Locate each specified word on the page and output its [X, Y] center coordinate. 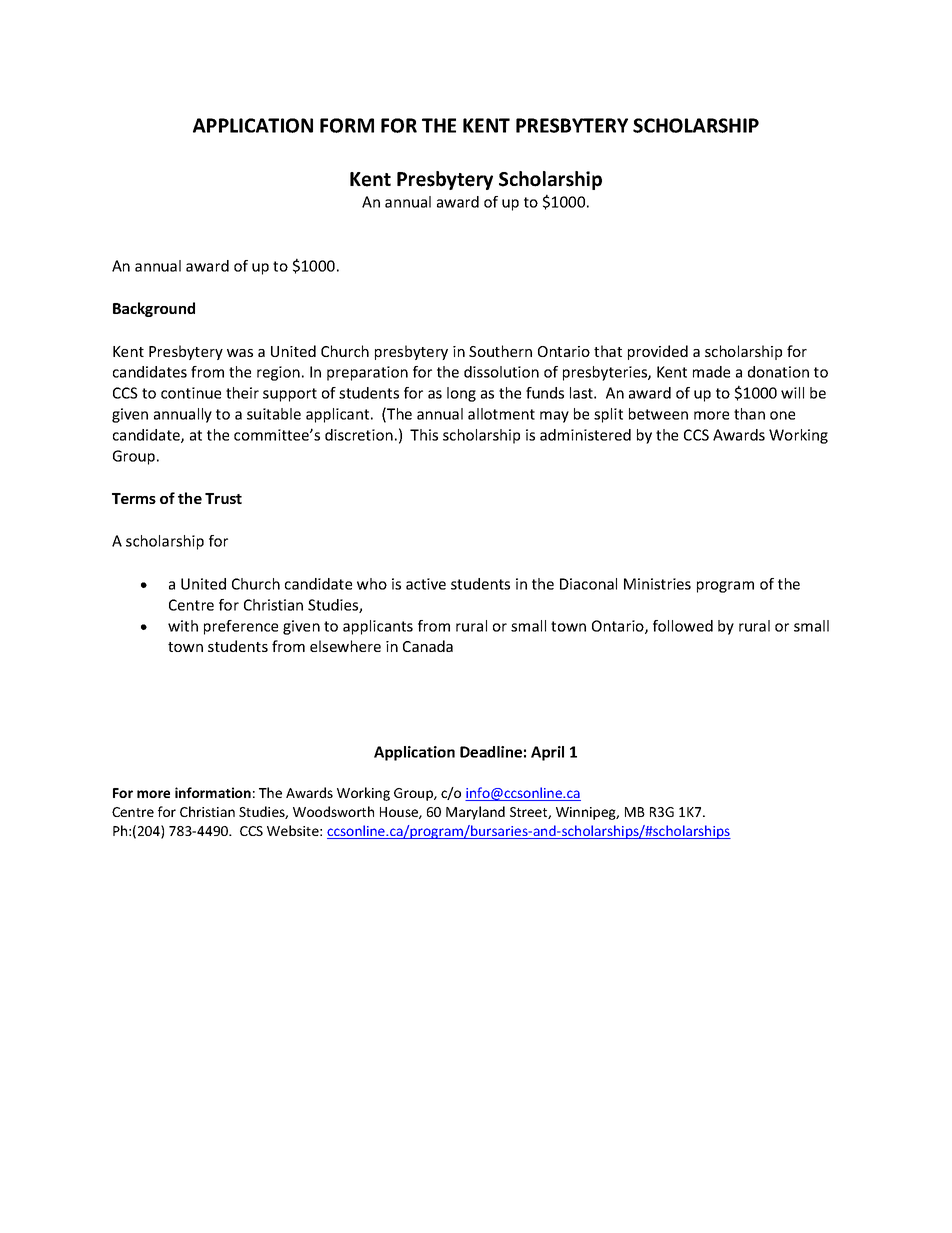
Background [154, 309]
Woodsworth [333, 811]
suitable [274, 414]
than [749, 414]
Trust [223, 498]
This [424, 435]
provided [658, 352]
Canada [428, 646]
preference [241, 627]
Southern [500, 351]
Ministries [657, 584]
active [426, 584]
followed [683, 626]
